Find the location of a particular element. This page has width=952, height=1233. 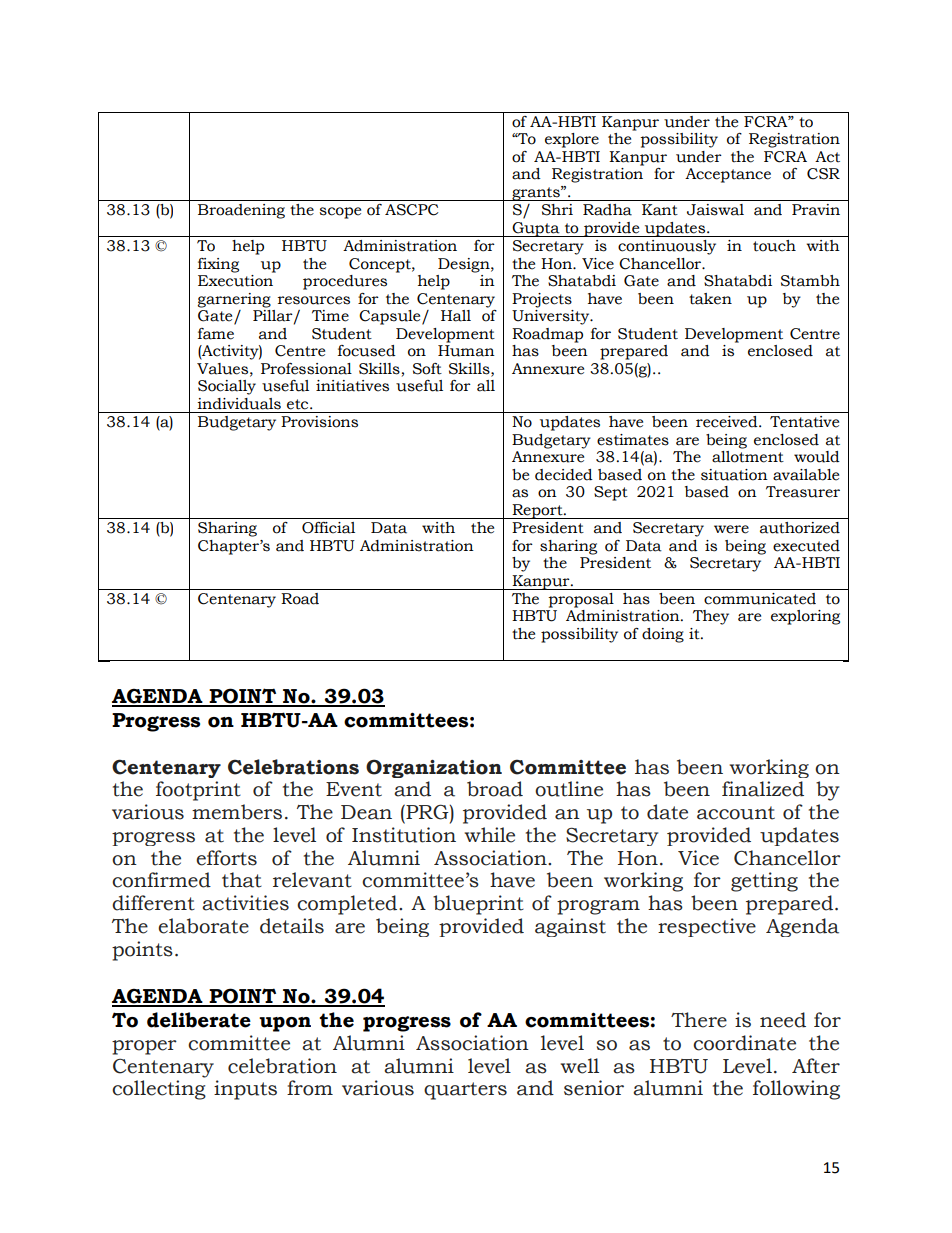

quarters is located at coordinates (465, 1091).
